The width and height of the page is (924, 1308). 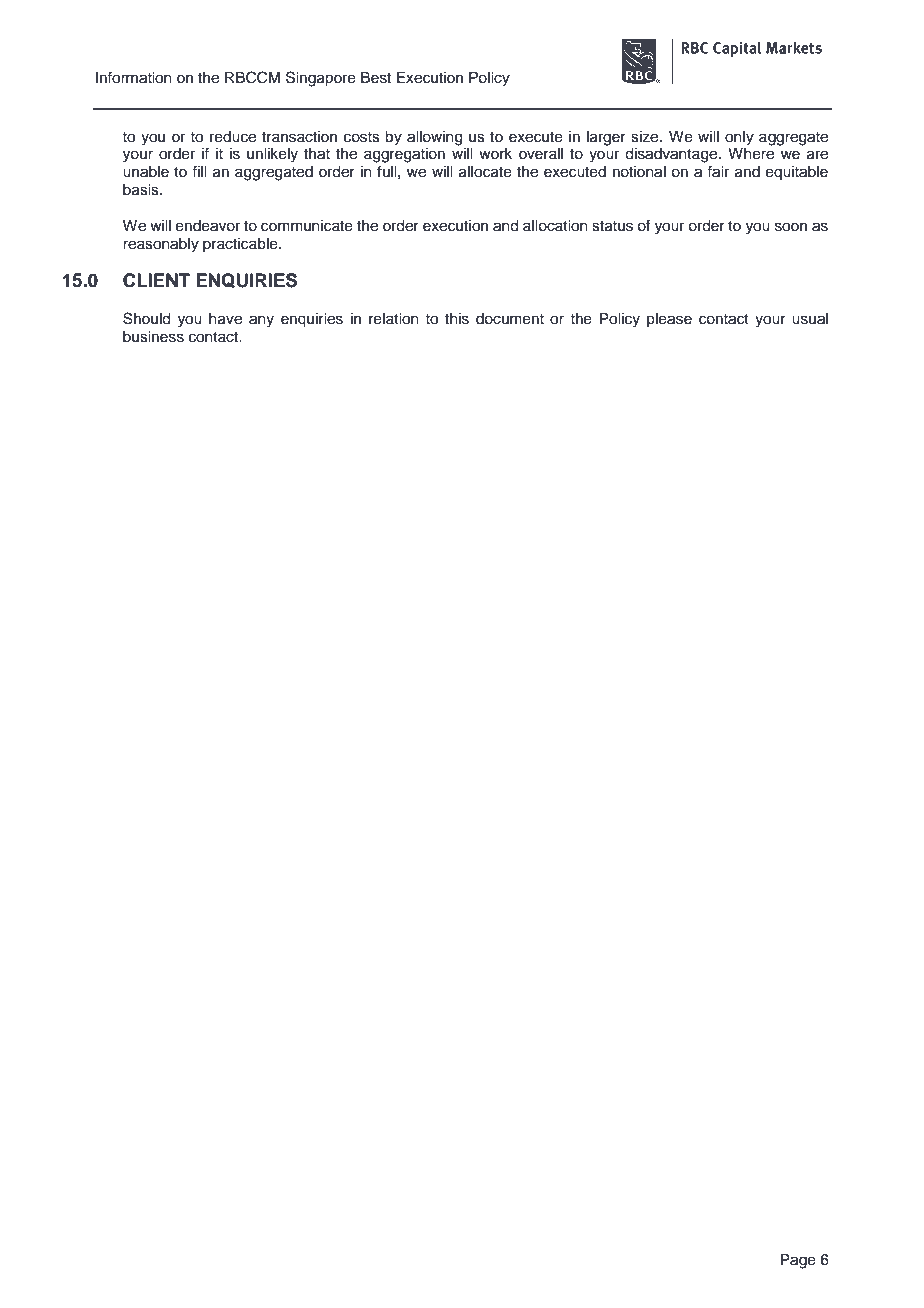 What do you see at coordinates (810, 319) in the page?
I see `usual` at bounding box center [810, 319].
